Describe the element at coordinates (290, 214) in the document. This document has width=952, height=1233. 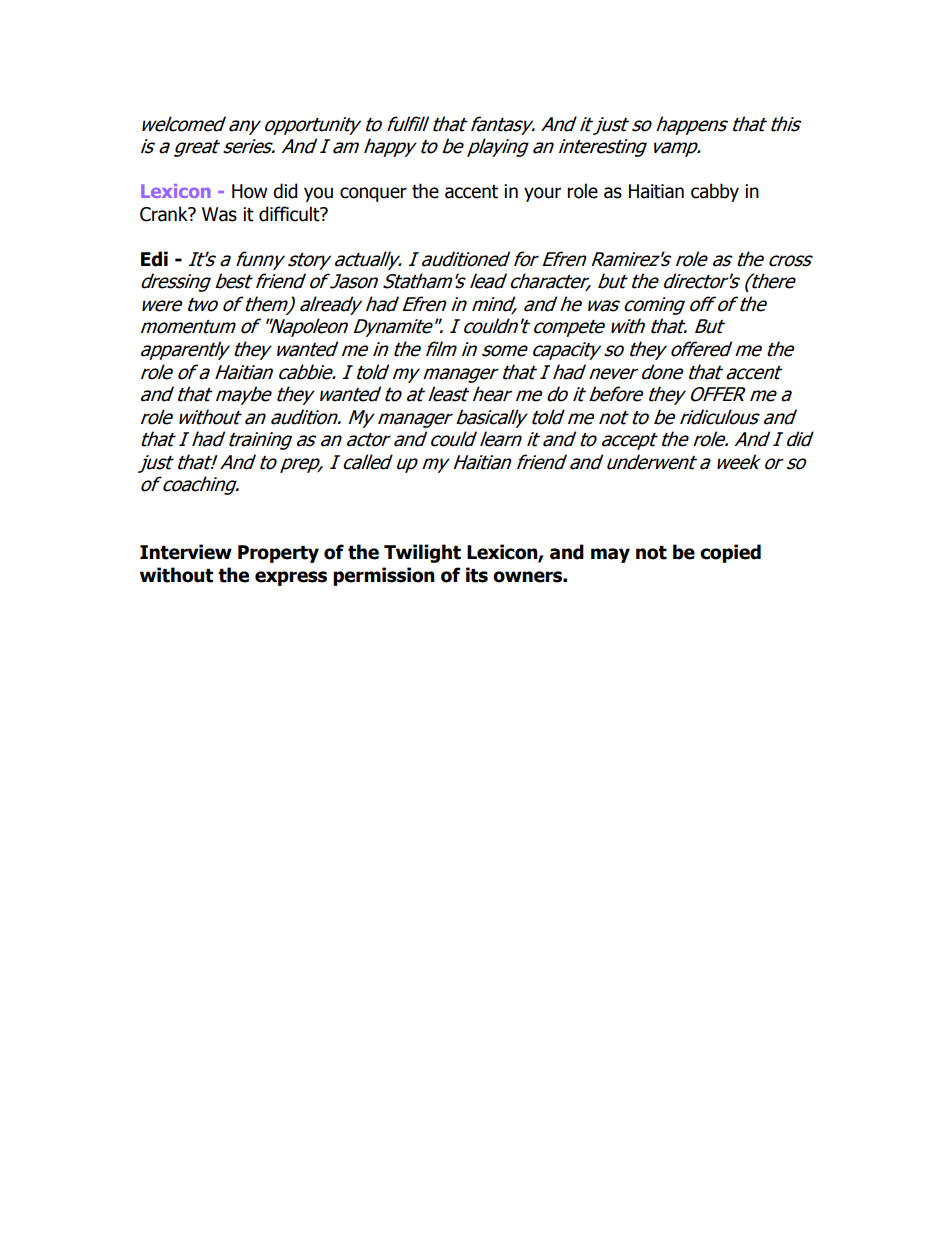
I see `difficult` at that location.
